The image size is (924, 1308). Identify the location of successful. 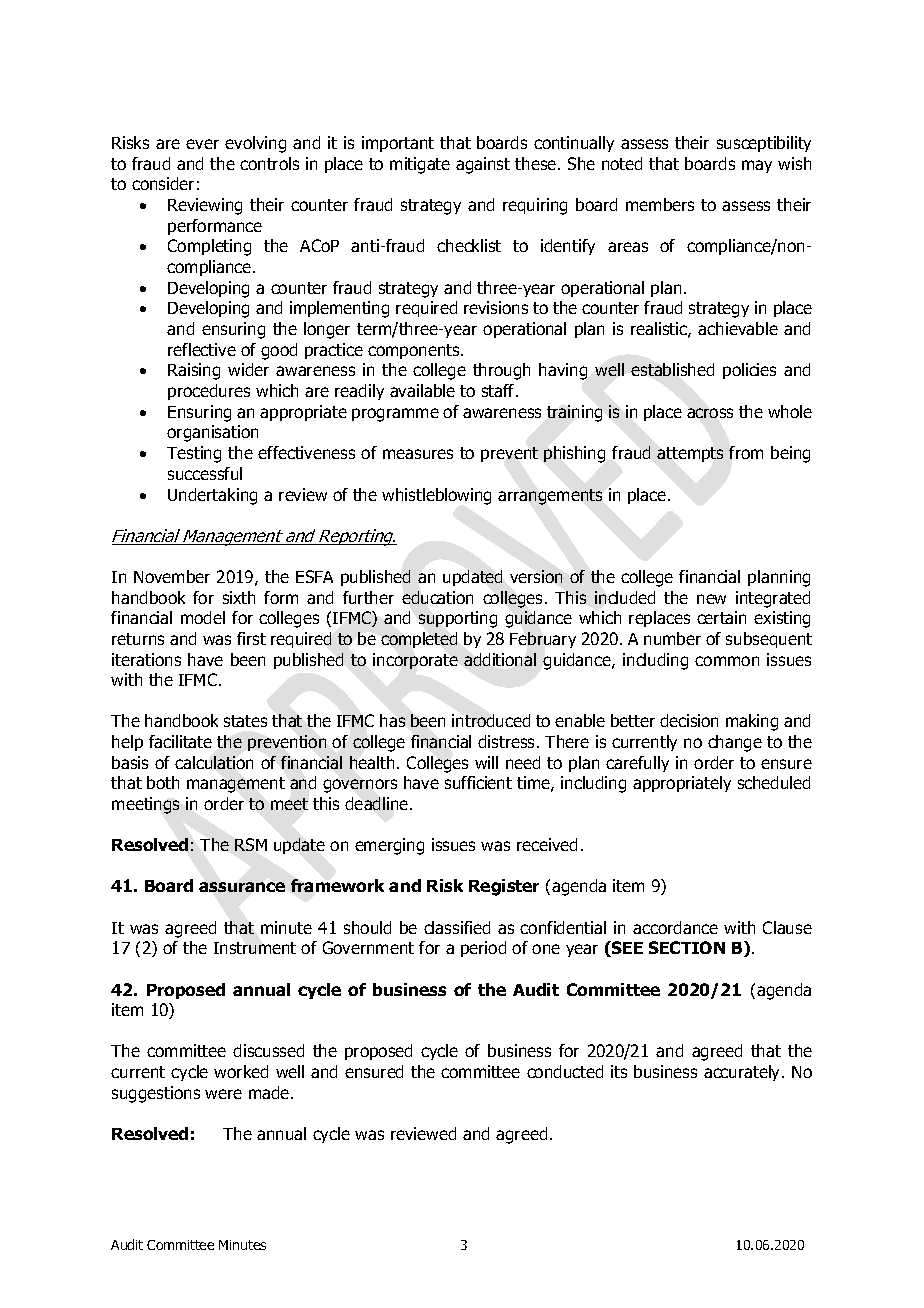
(205, 473).
